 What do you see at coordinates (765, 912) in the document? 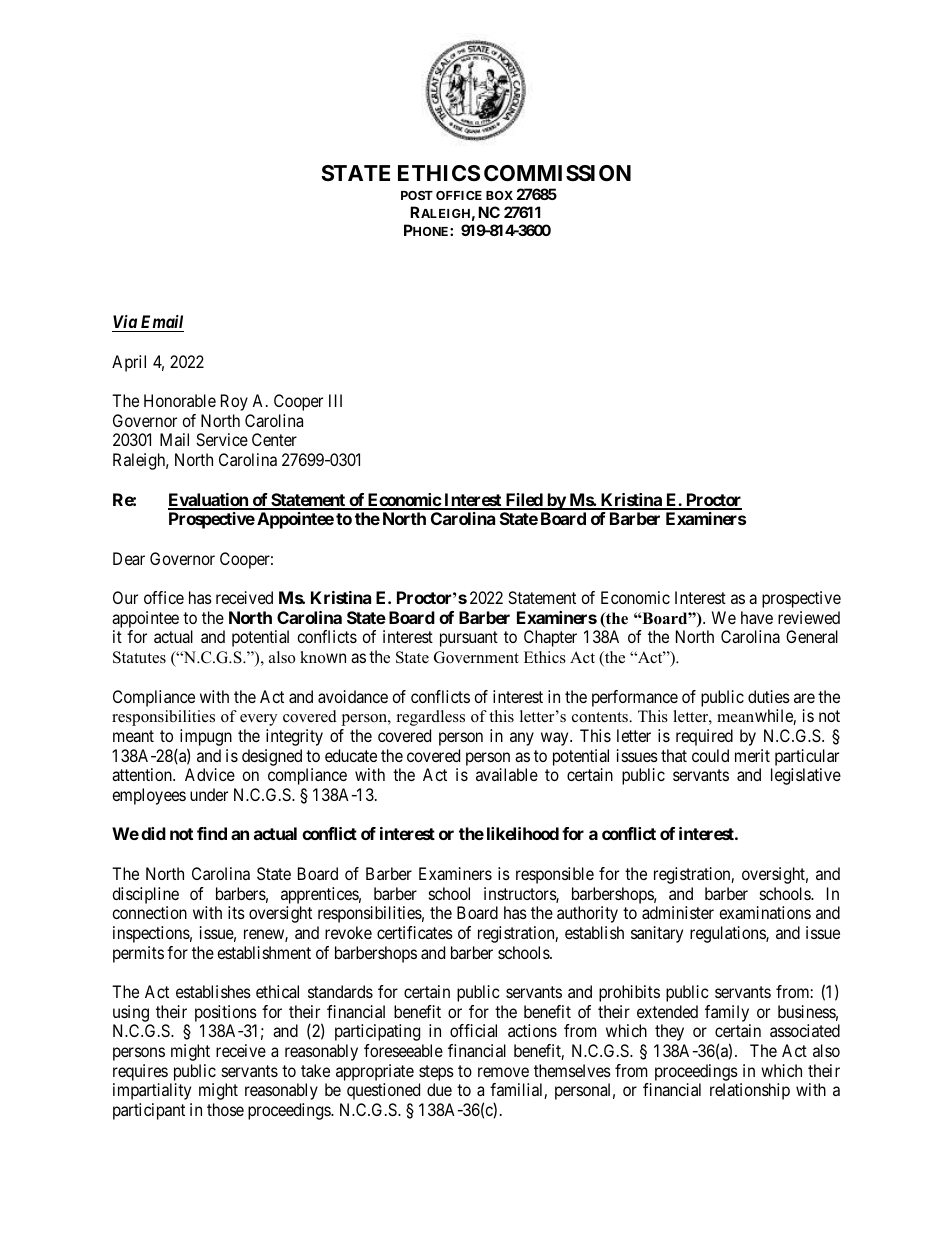
I see `examinations` at bounding box center [765, 912].
